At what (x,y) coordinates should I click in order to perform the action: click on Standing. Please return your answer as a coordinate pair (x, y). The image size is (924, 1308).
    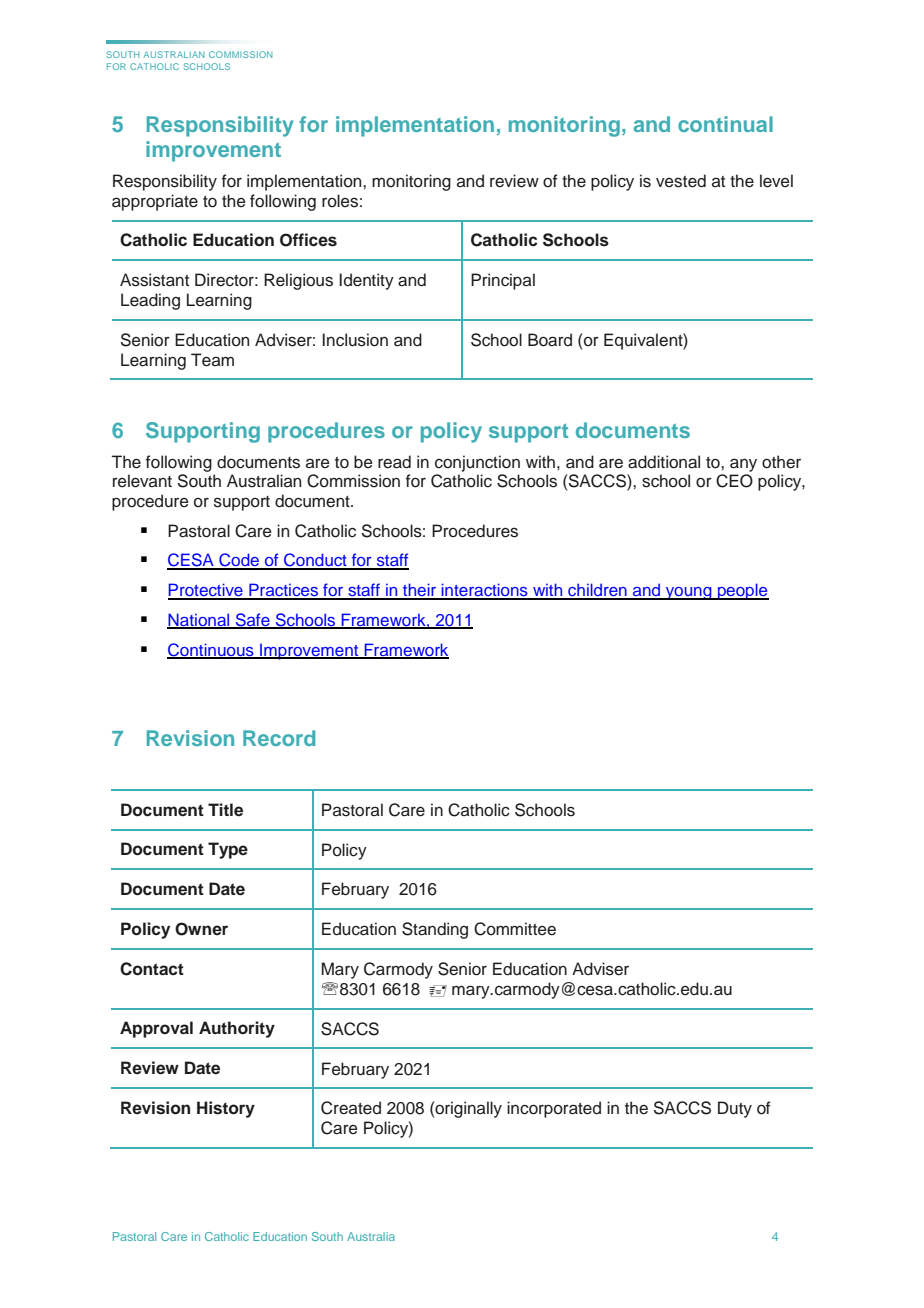
    Looking at the image, I should click on (435, 930).
